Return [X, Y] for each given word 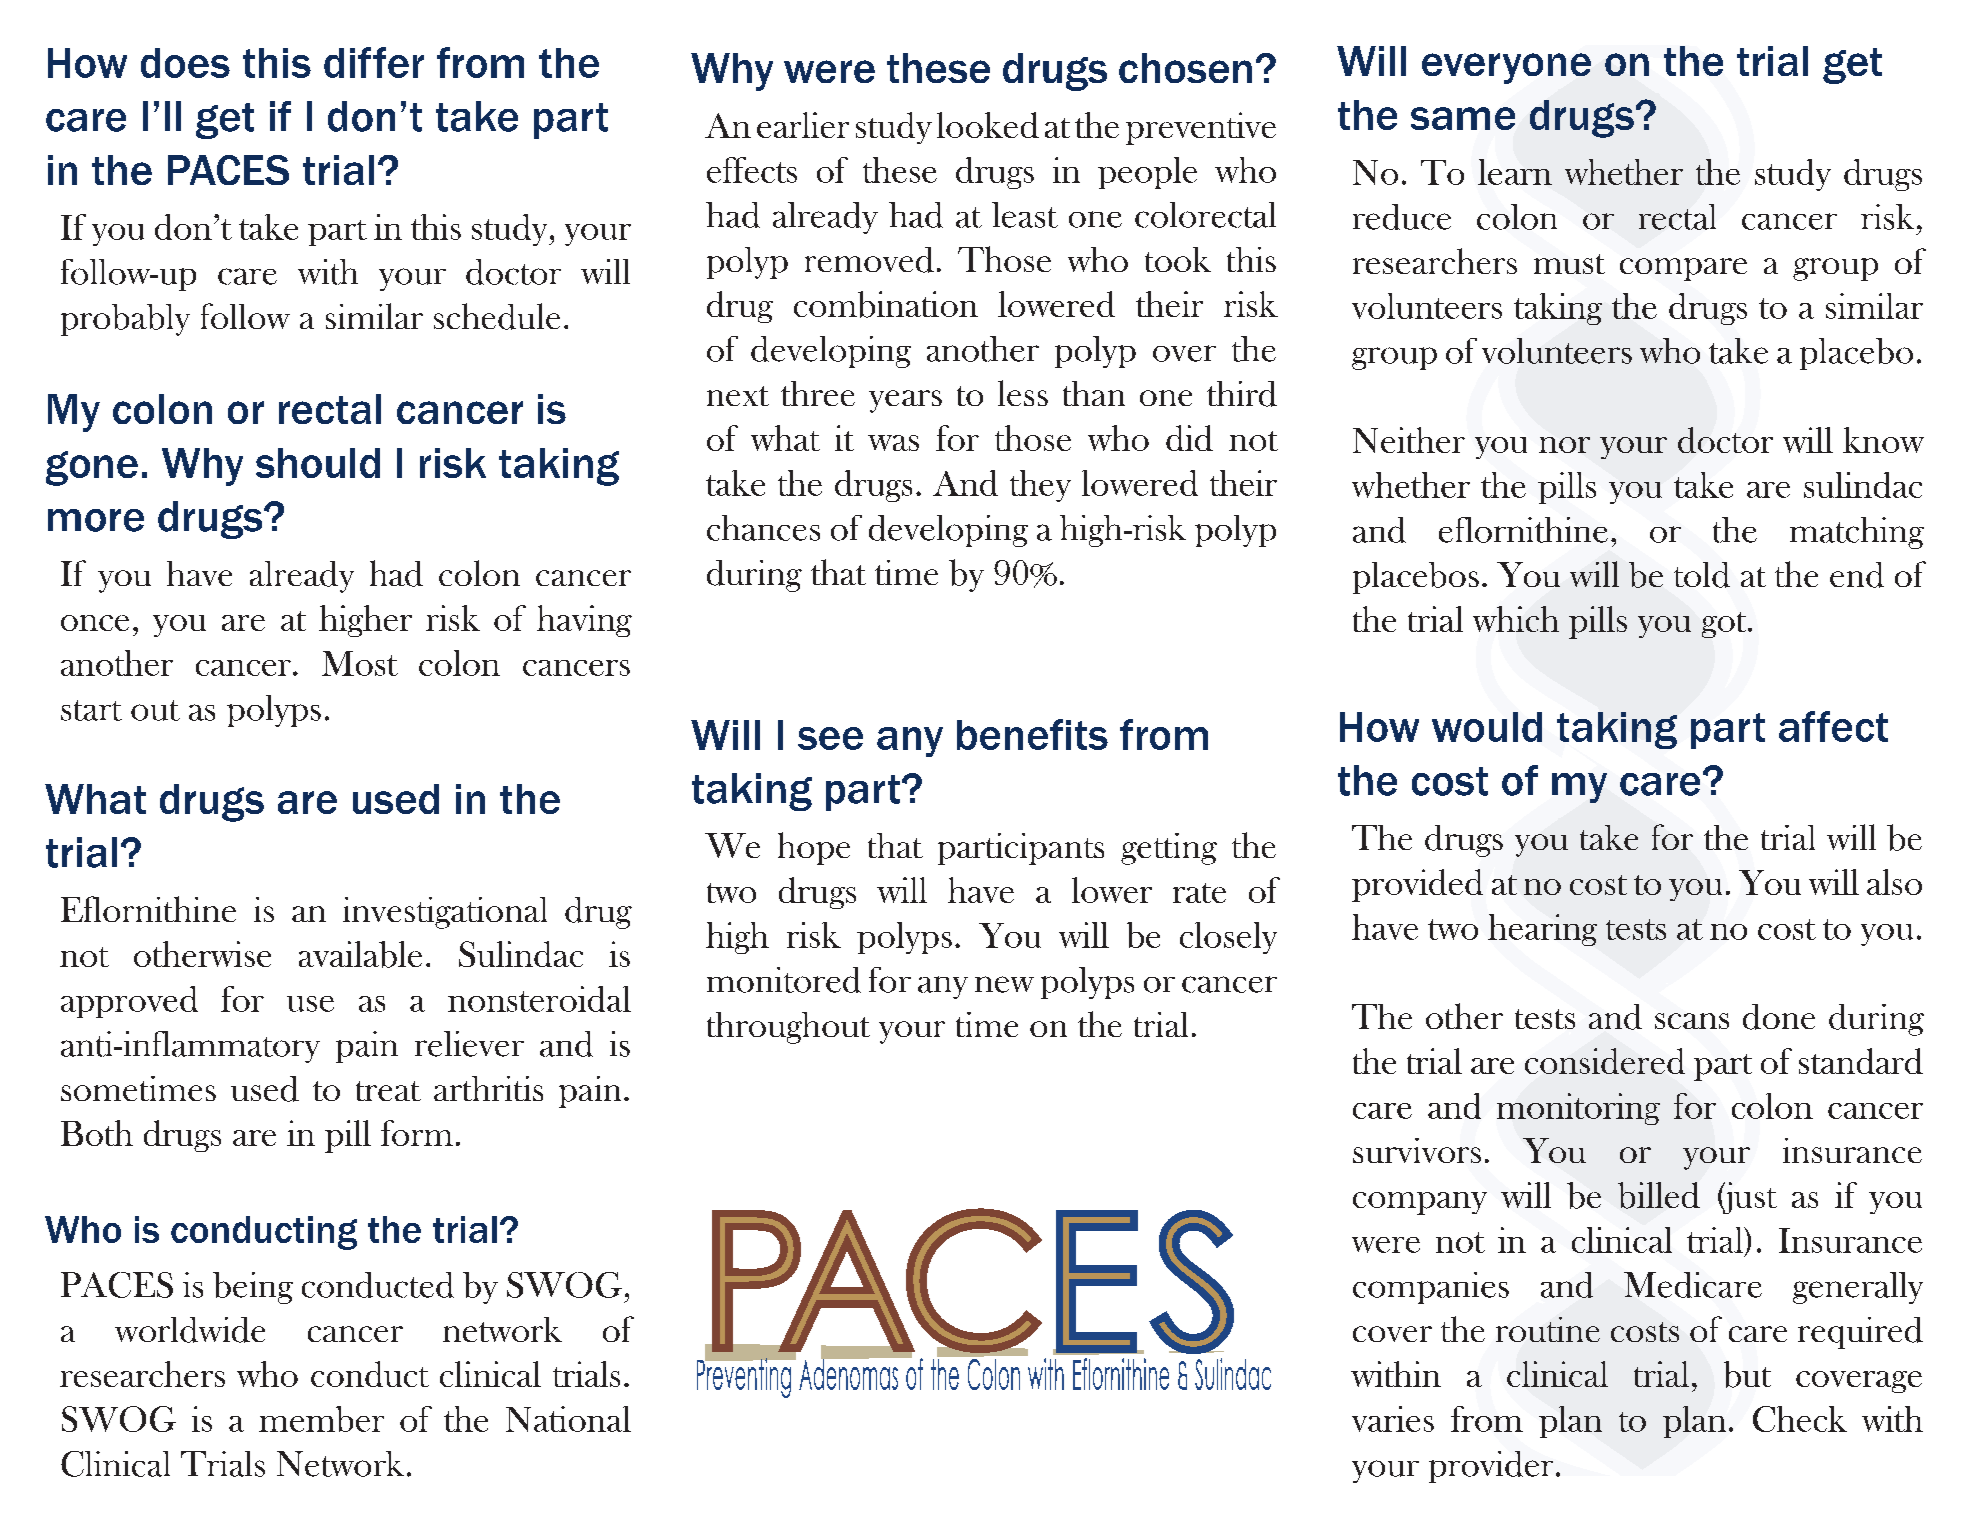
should [318, 463]
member [321, 1419]
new [1004, 984]
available [360, 954]
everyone [1506, 68]
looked [988, 125]
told [1702, 575]
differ [374, 62]
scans [1692, 1021]
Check [1800, 1419]
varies [1393, 1419]
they [1040, 486]
